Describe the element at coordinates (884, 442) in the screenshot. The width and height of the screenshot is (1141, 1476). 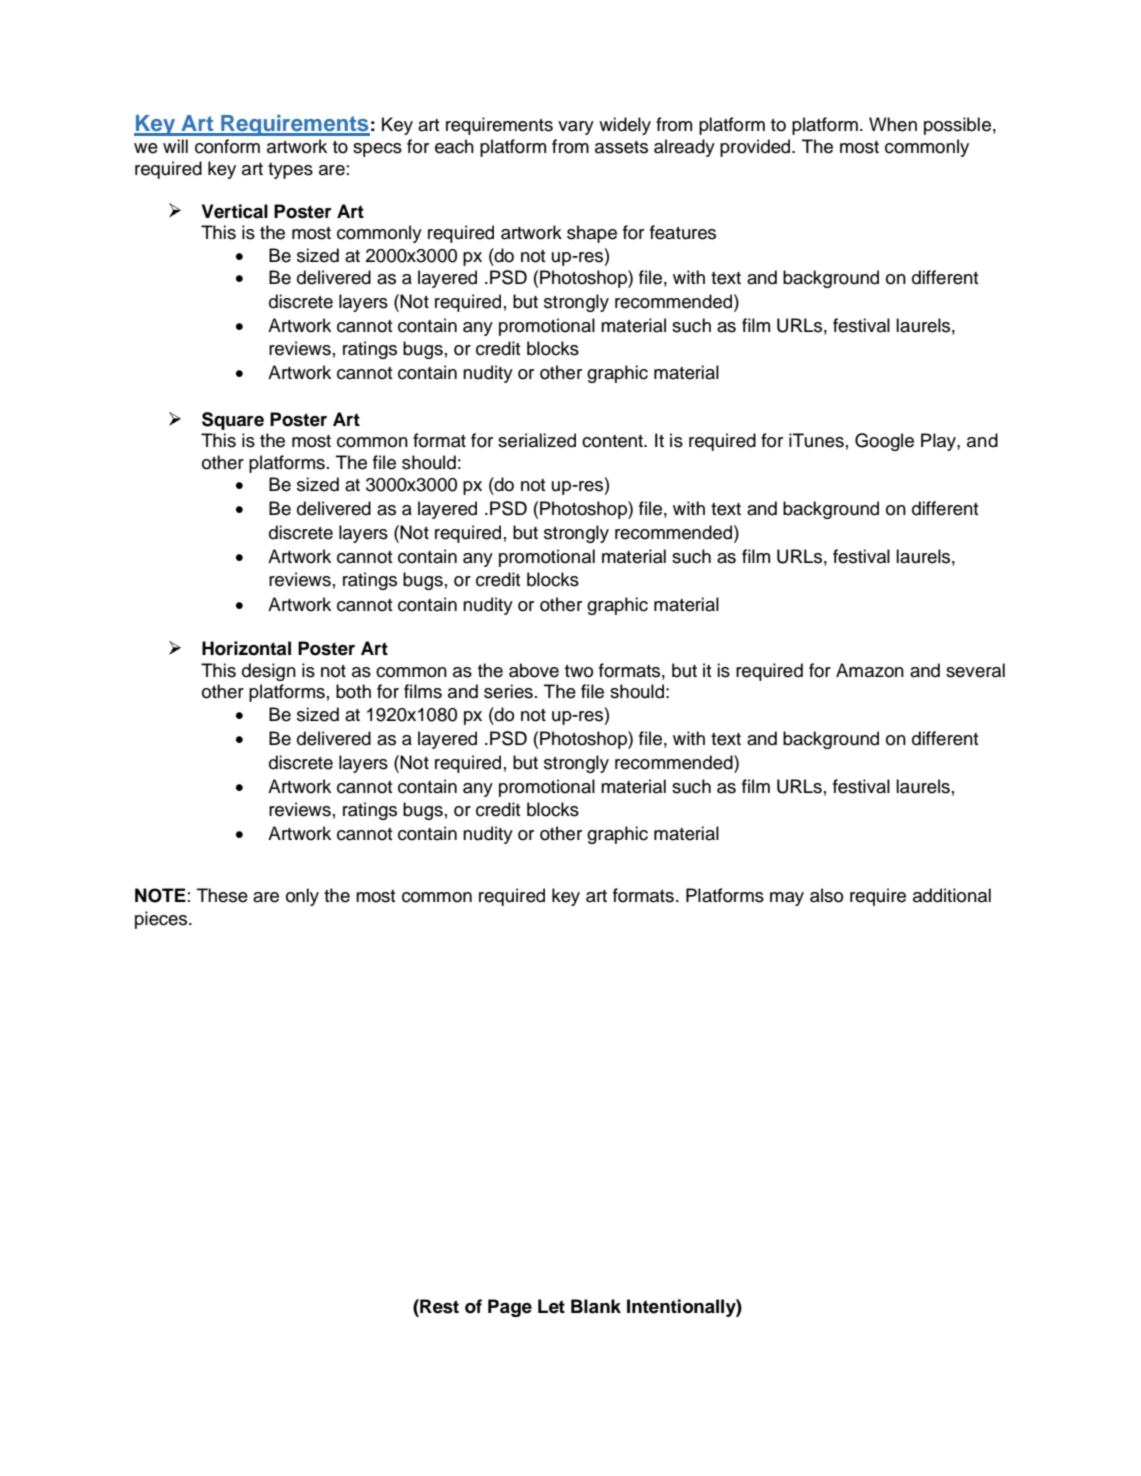
I see `Google` at that location.
